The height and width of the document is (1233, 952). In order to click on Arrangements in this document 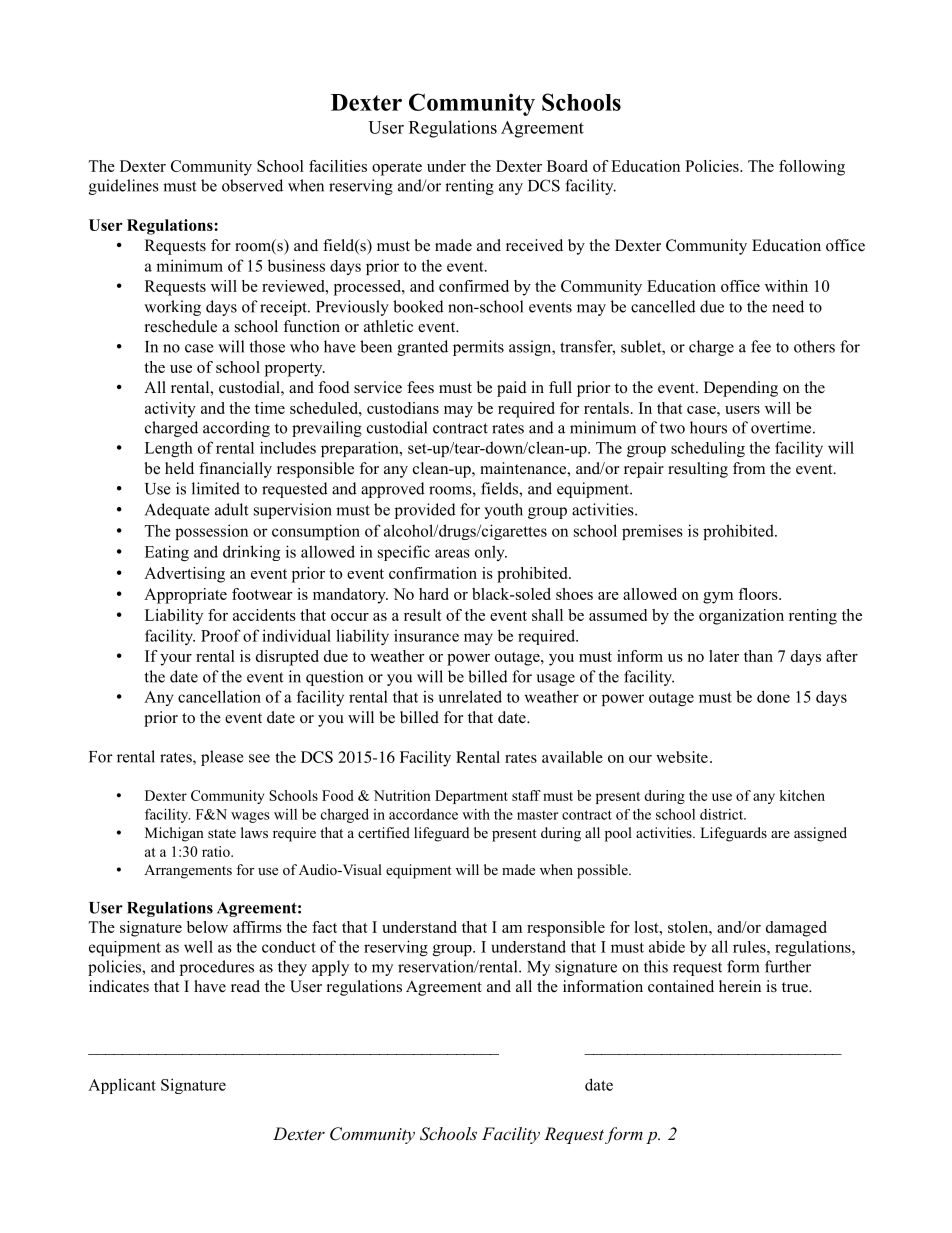, I will do `click(188, 871)`.
